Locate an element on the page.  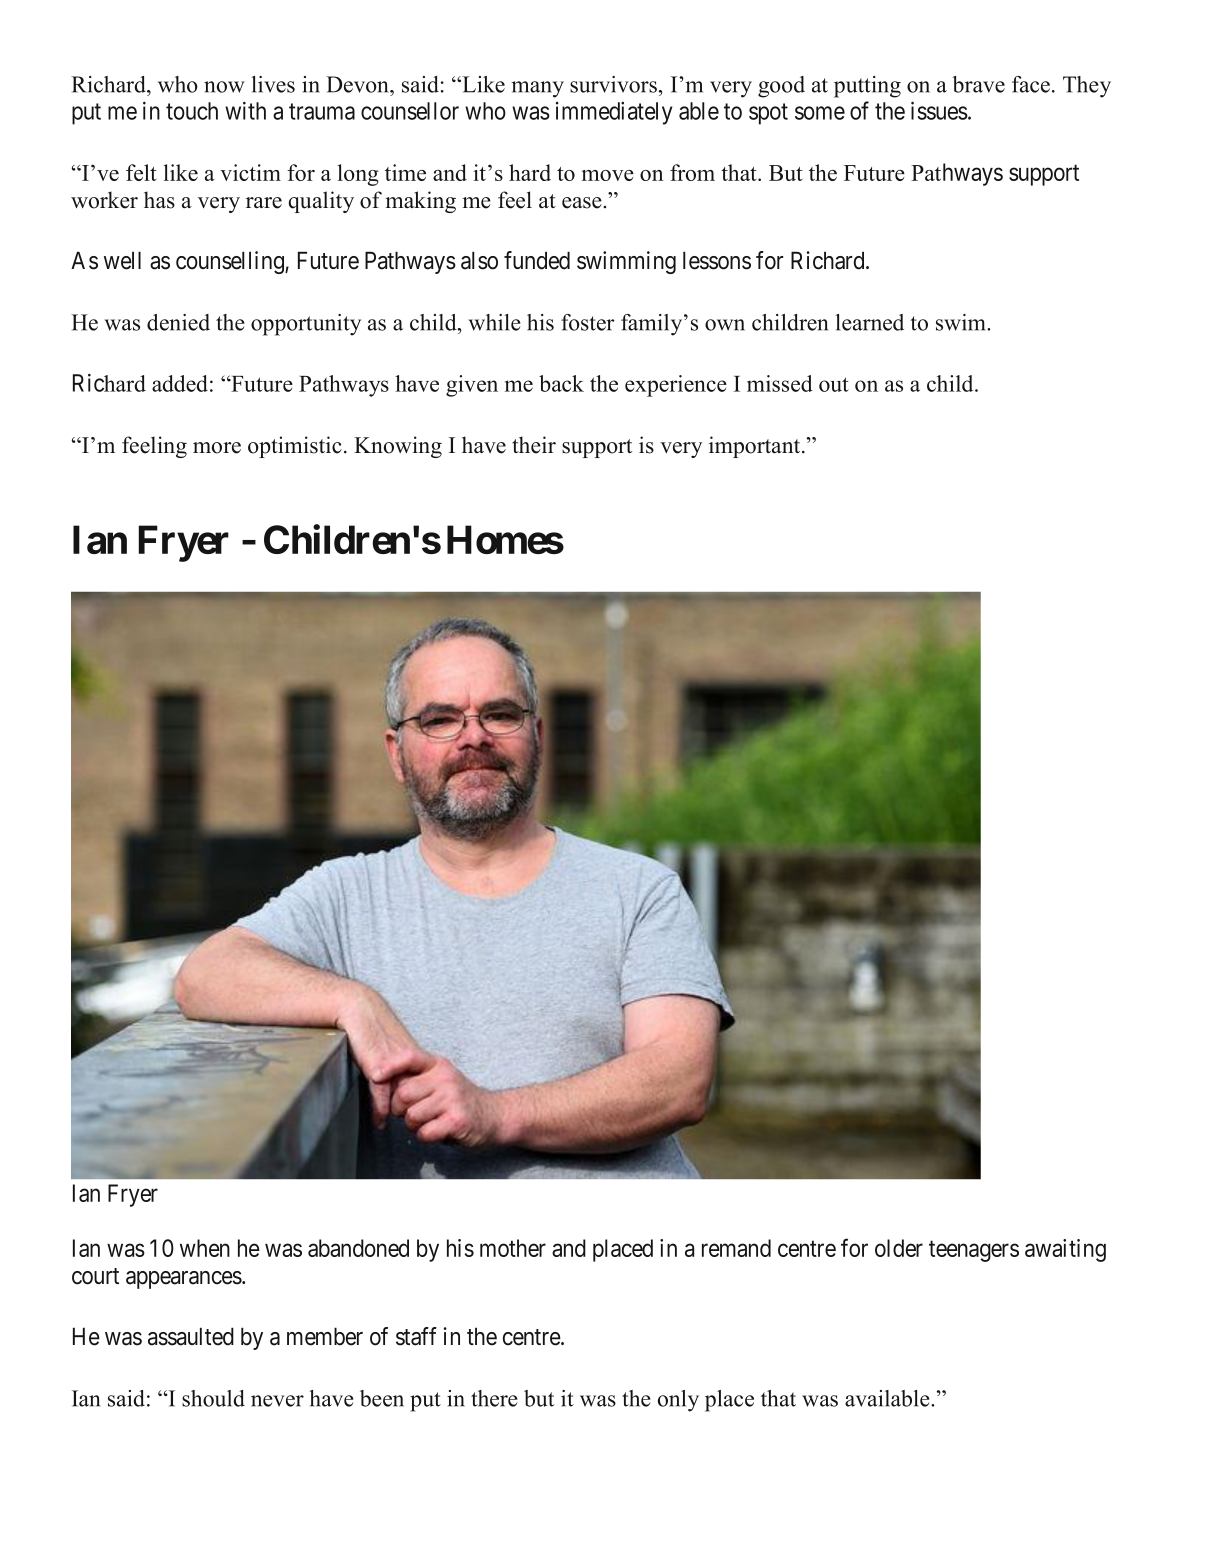
mother is located at coordinates (513, 1248).
